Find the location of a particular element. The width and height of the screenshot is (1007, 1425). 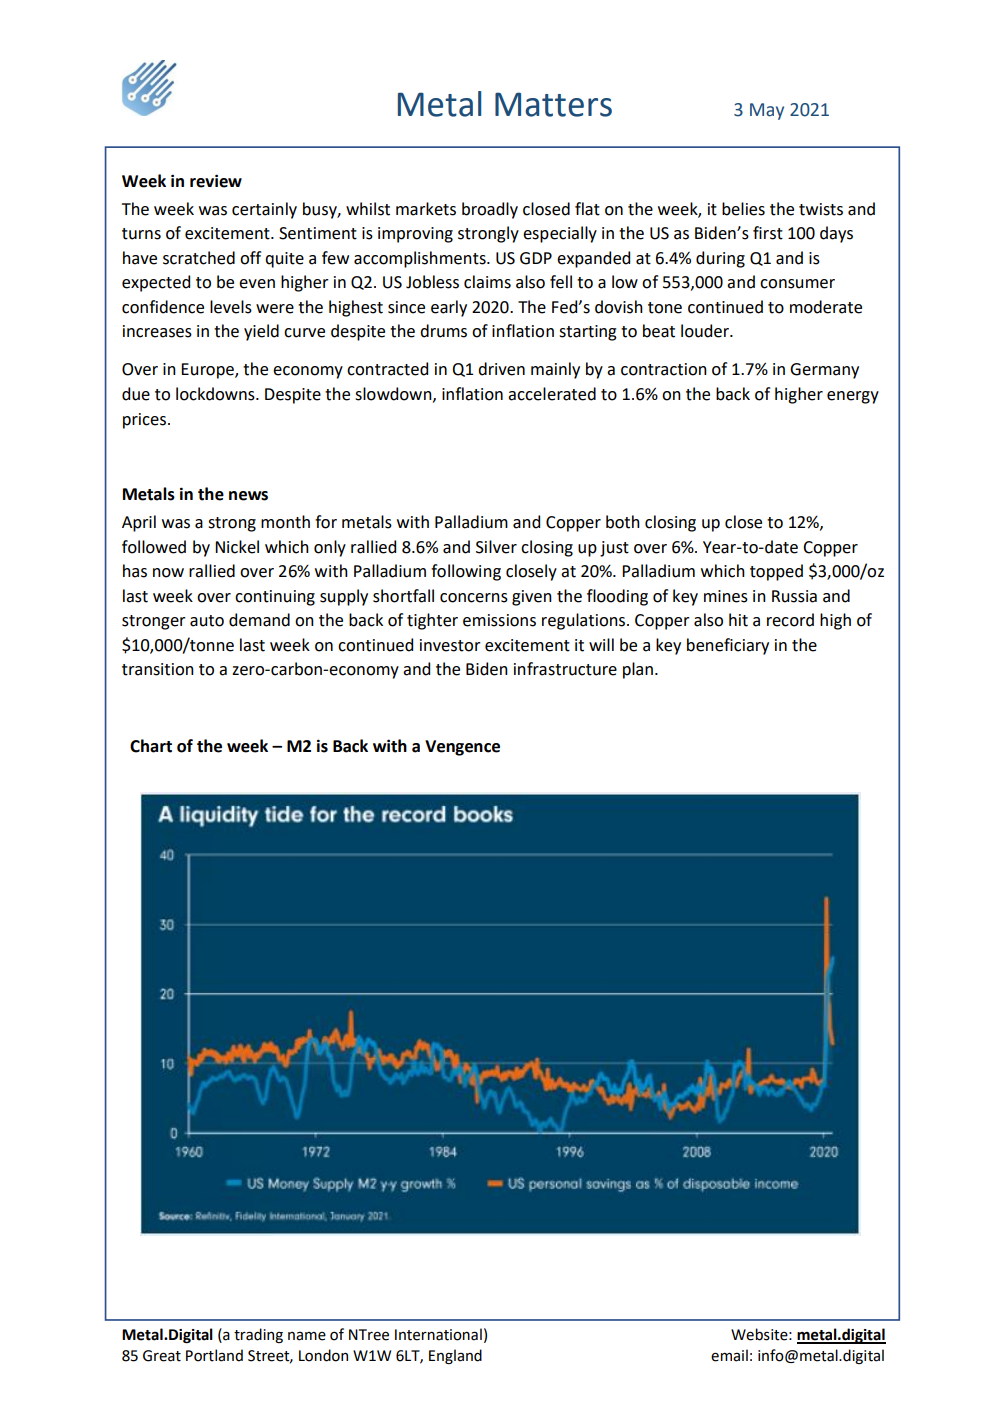

lockdowns is located at coordinates (216, 394).
